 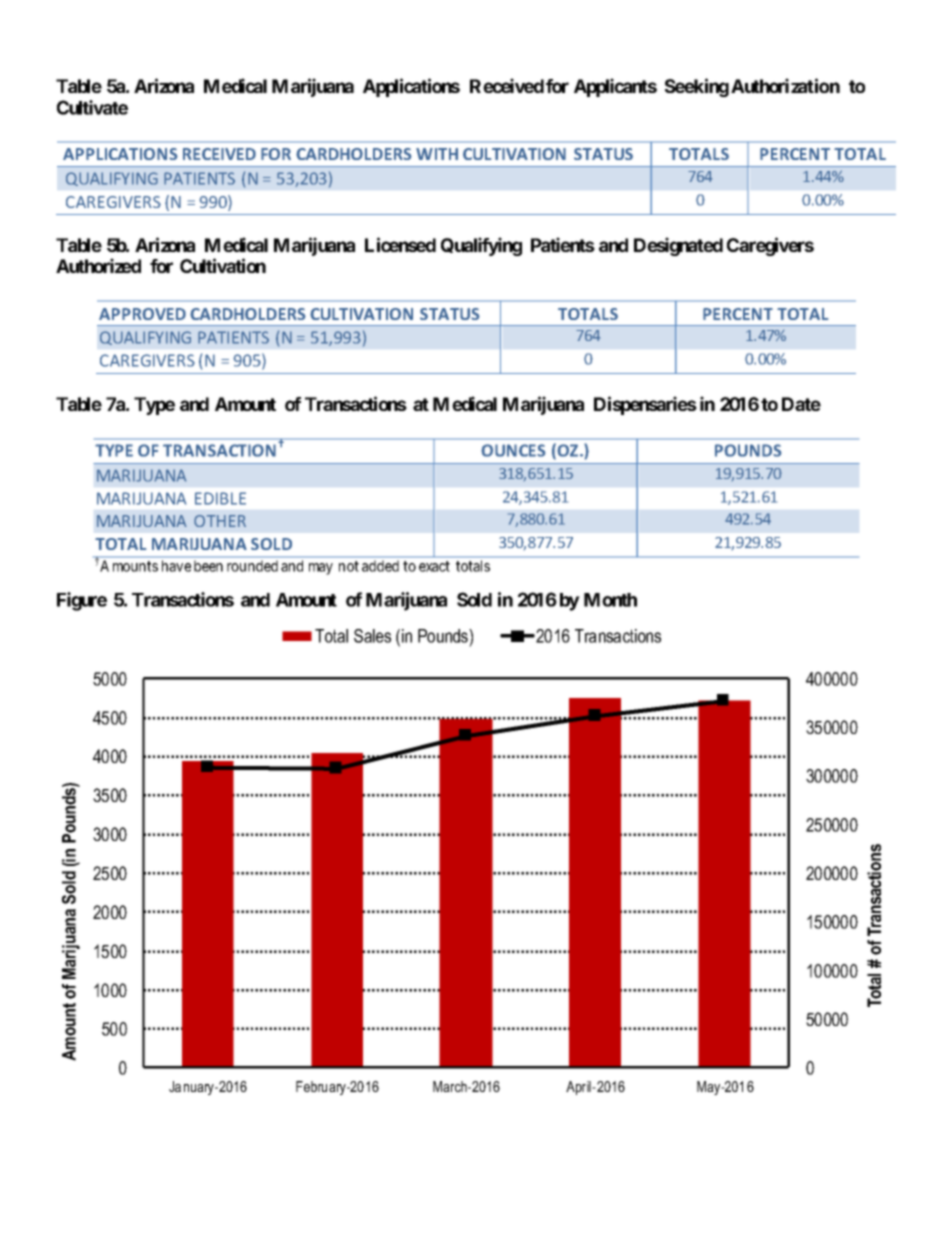 What do you see at coordinates (176, 566) in the screenshot?
I see `have` at bounding box center [176, 566].
